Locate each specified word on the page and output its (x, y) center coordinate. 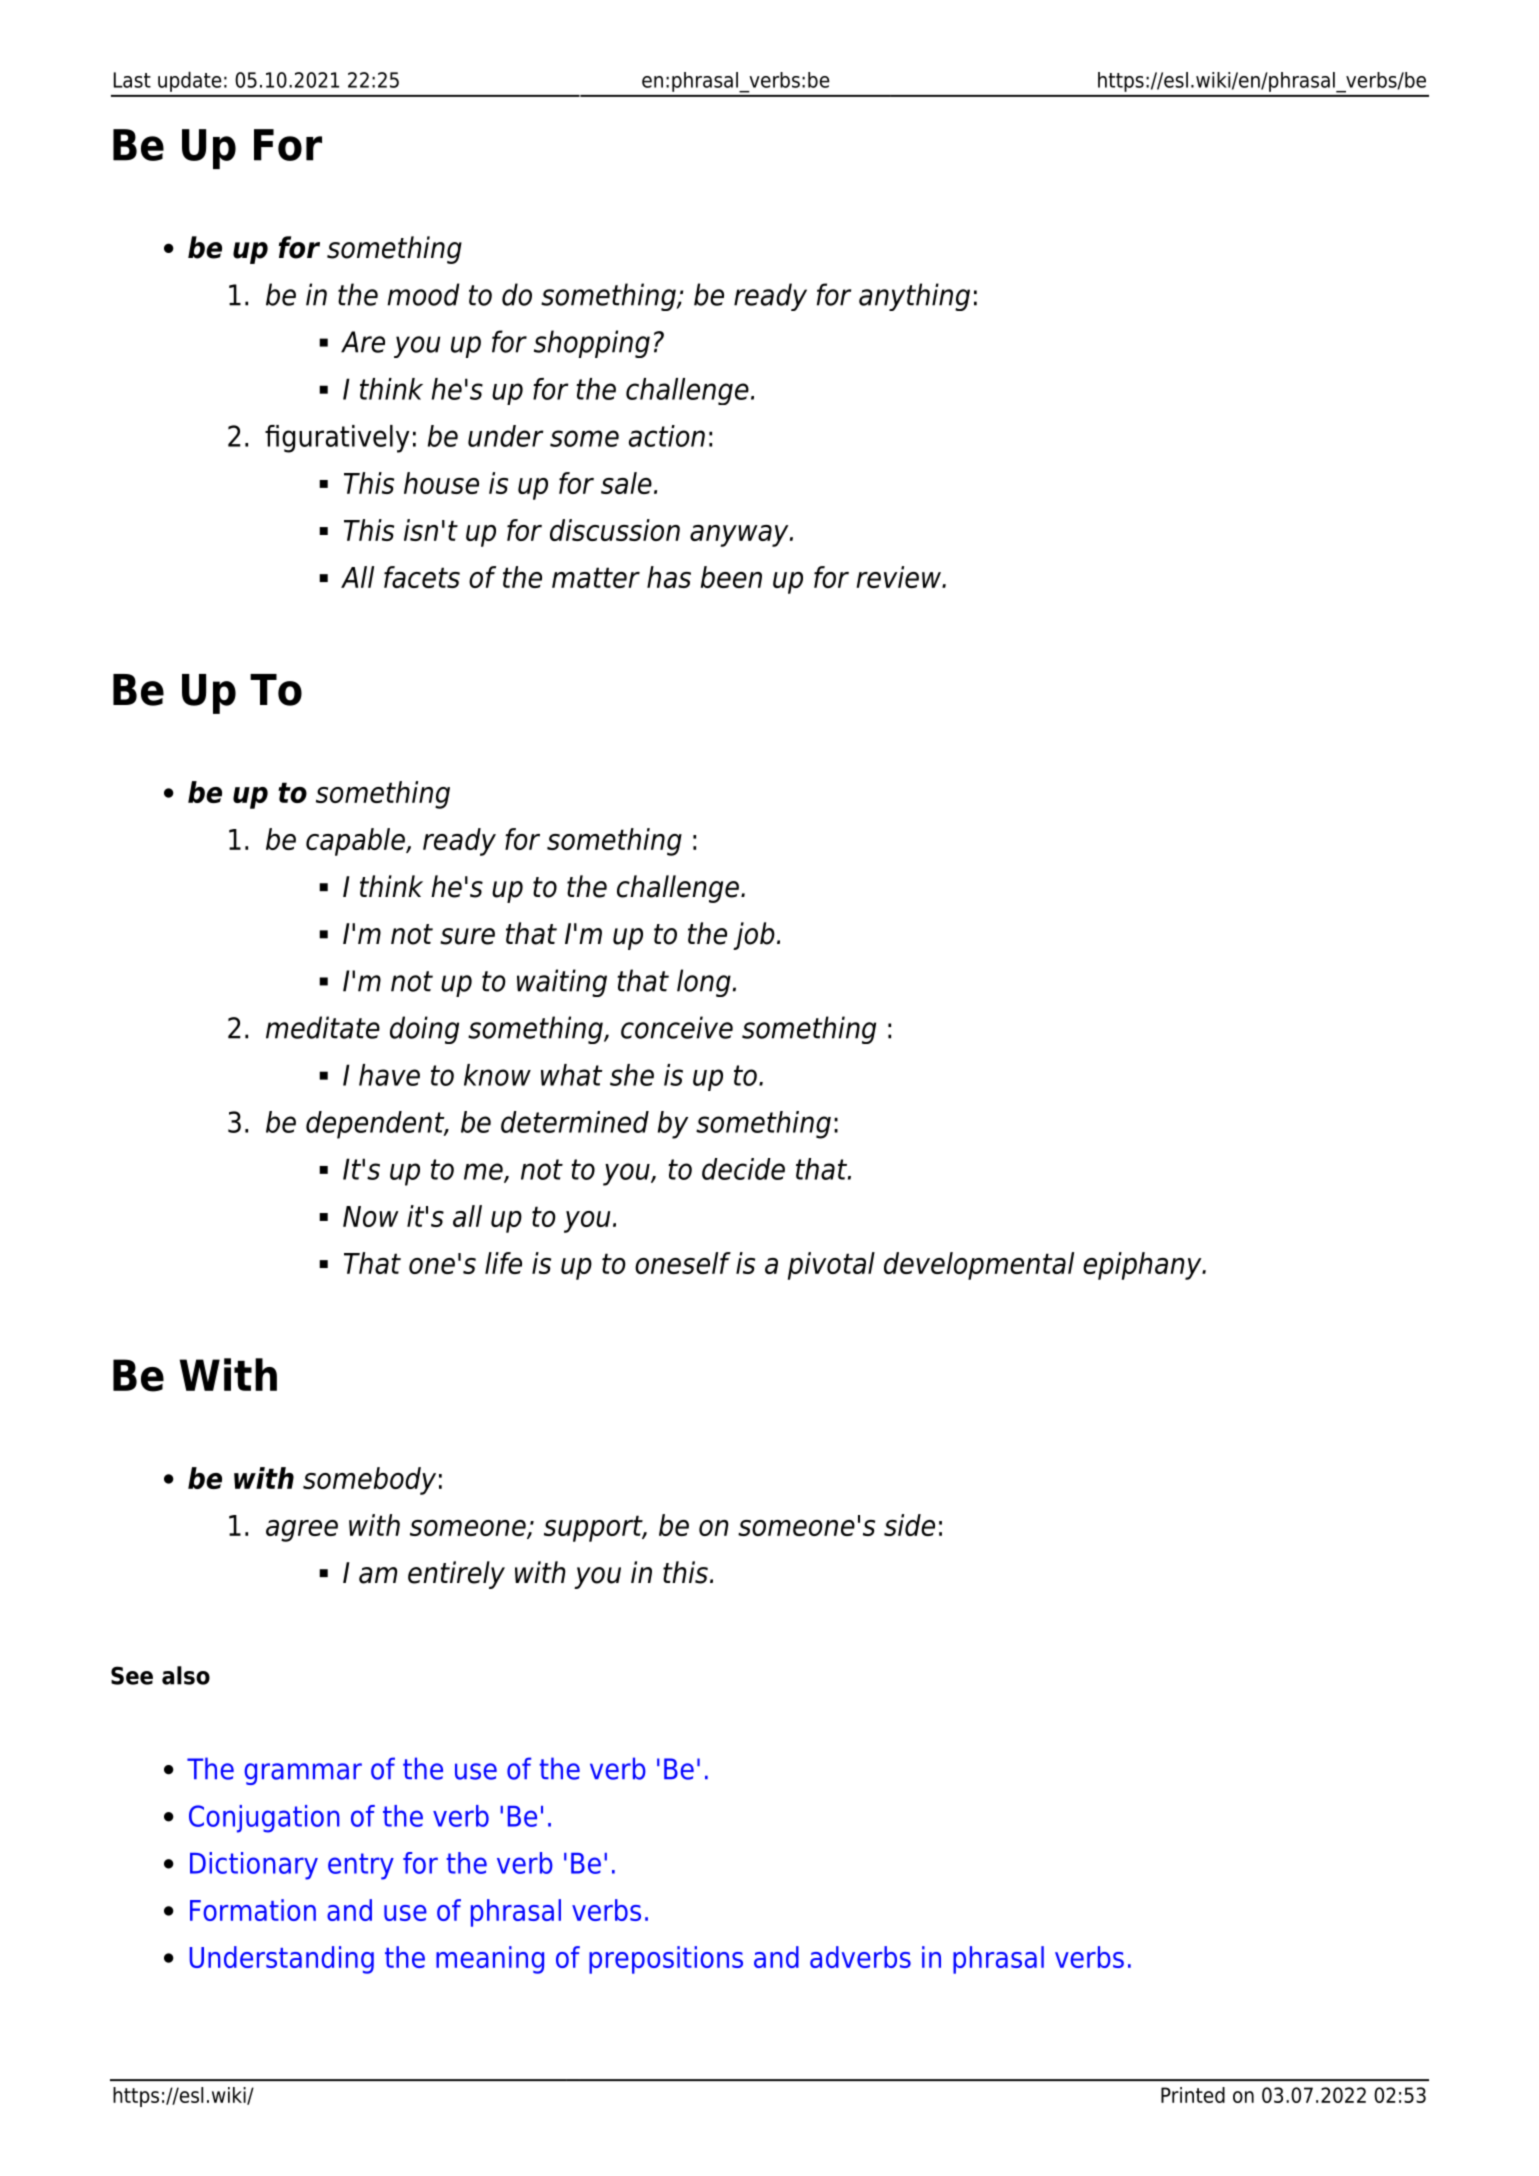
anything (914, 297)
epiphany (1143, 1266)
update (189, 82)
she (632, 1075)
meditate (323, 1027)
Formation (253, 1910)
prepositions (666, 1960)
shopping (592, 344)
